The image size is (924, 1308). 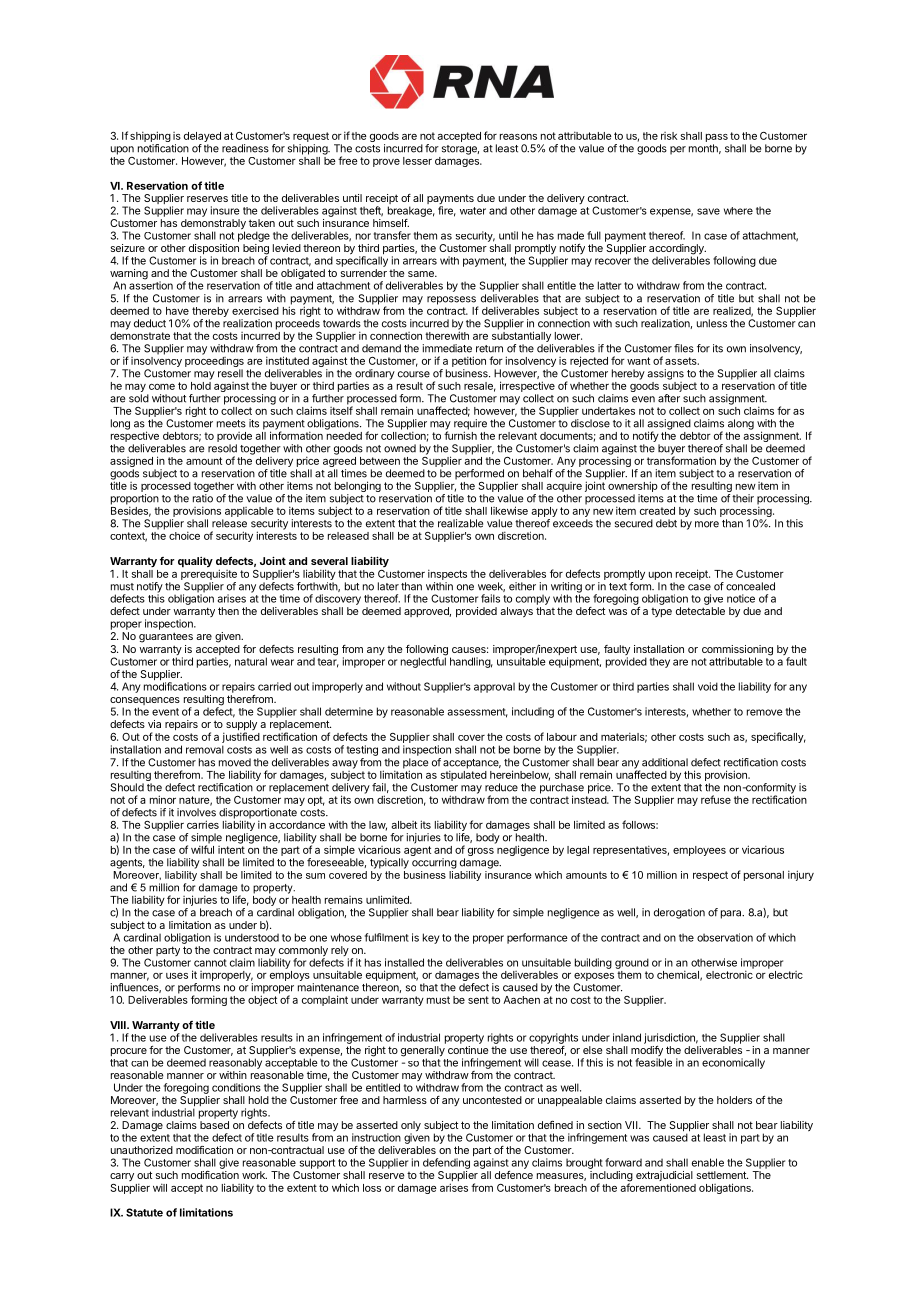 What do you see at coordinates (251, 661) in the document?
I see `natural` at bounding box center [251, 661].
